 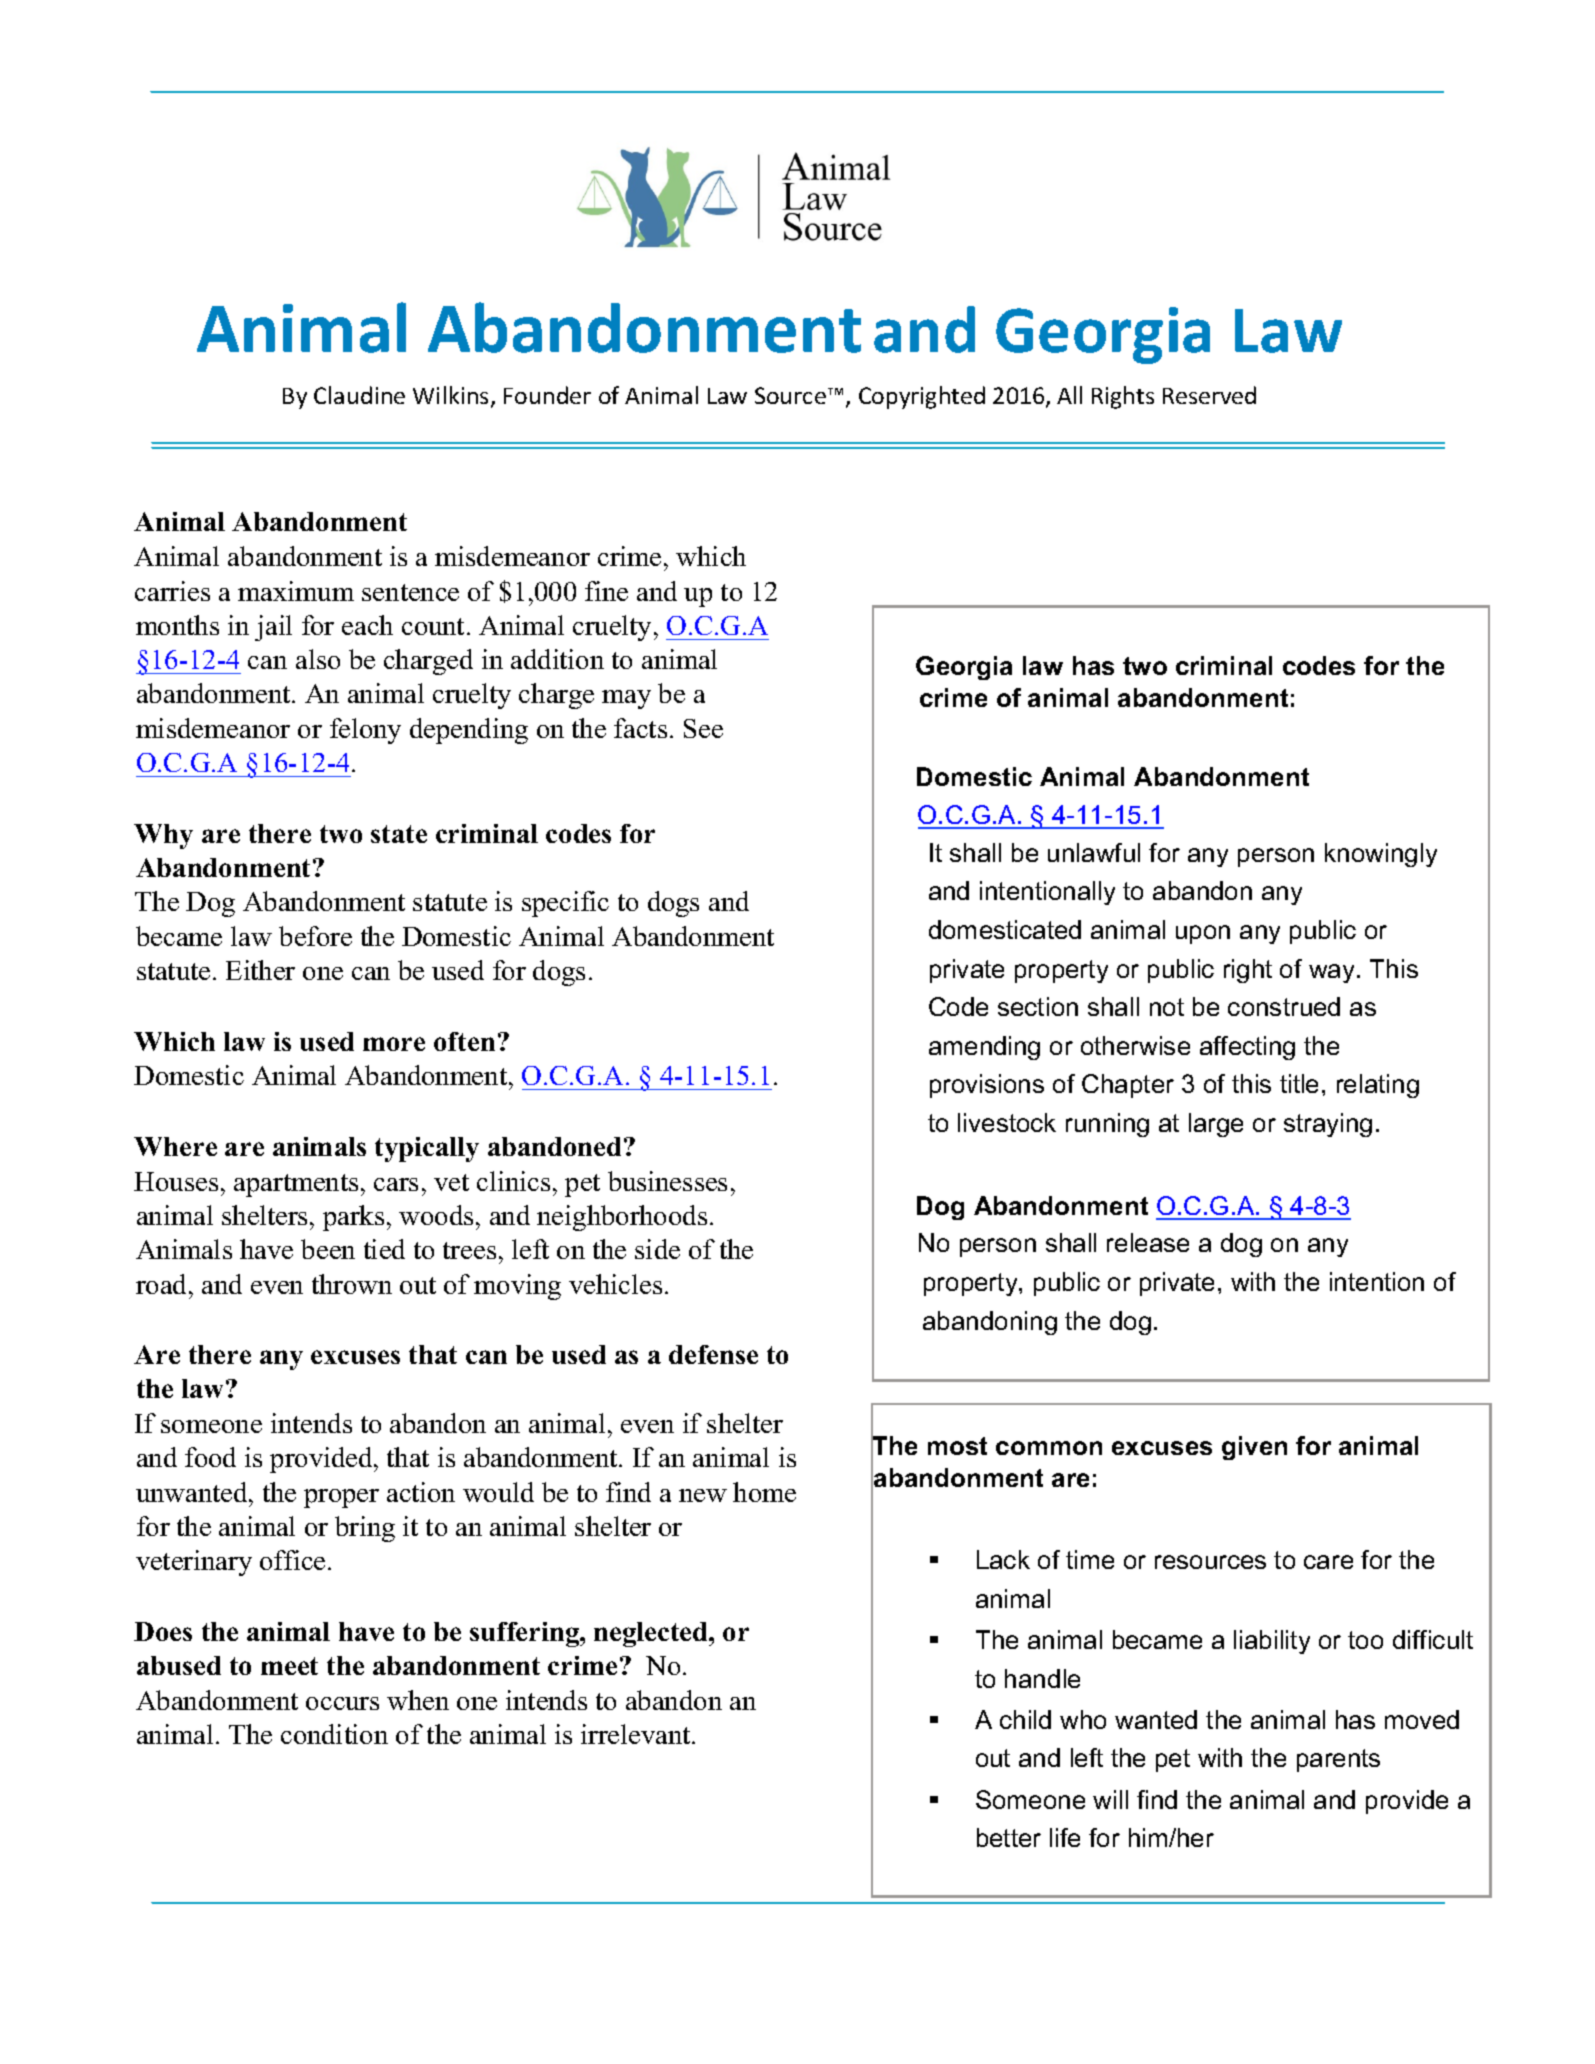 I want to click on Founder, so click(x=547, y=395).
